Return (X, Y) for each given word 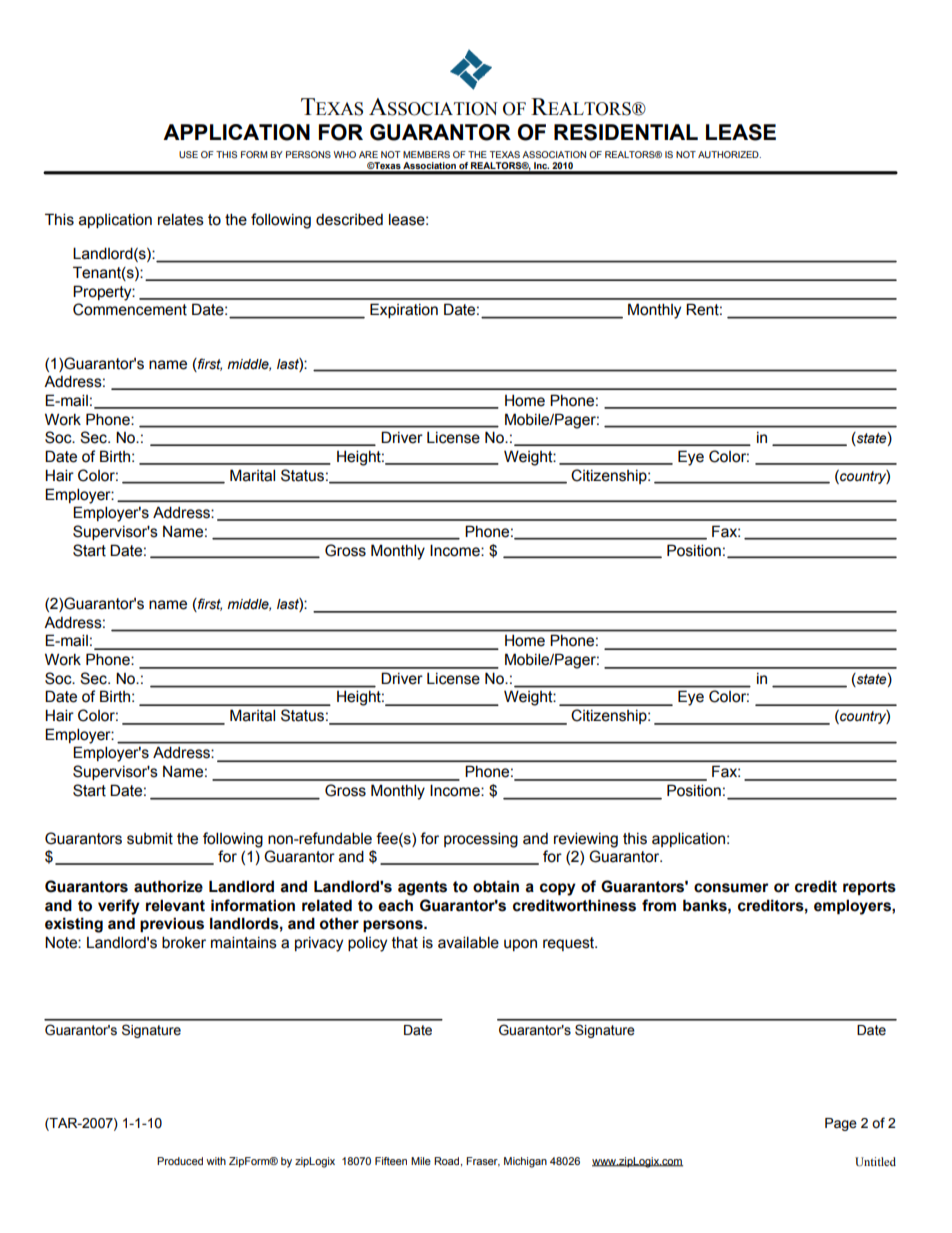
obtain (496, 886)
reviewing (586, 840)
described (349, 219)
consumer (731, 888)
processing (481, 840)
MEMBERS (426, 154)
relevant (175, 905)
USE (188, 154)
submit (150, 838)
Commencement (130, 309)
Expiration (404, 310)
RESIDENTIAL (626, 132)
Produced (180, 1161)
